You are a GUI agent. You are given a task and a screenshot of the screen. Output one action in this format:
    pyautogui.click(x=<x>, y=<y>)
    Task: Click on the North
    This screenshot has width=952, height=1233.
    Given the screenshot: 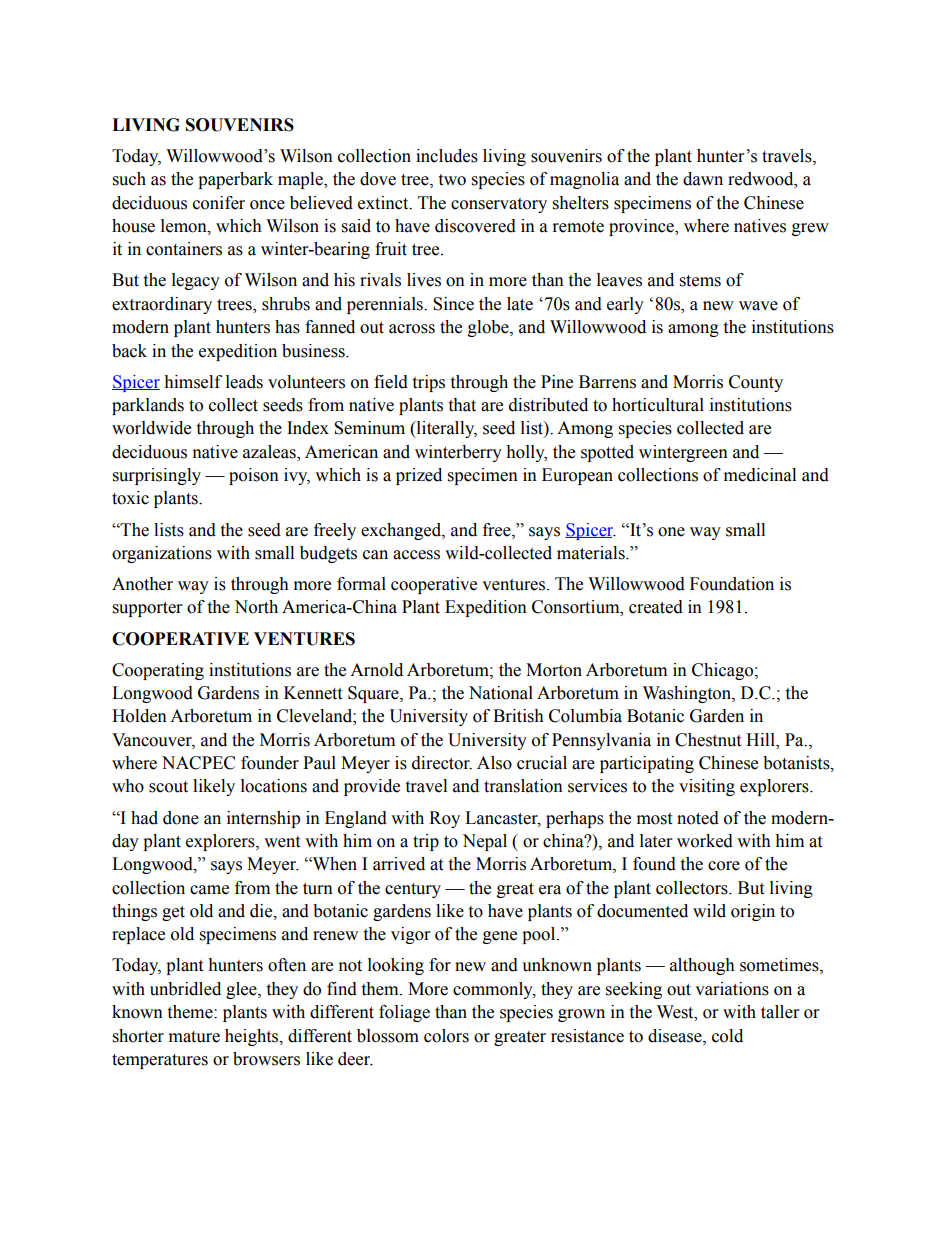 What is the action you would take?
    pyautogui.click(x=256, y=607)
